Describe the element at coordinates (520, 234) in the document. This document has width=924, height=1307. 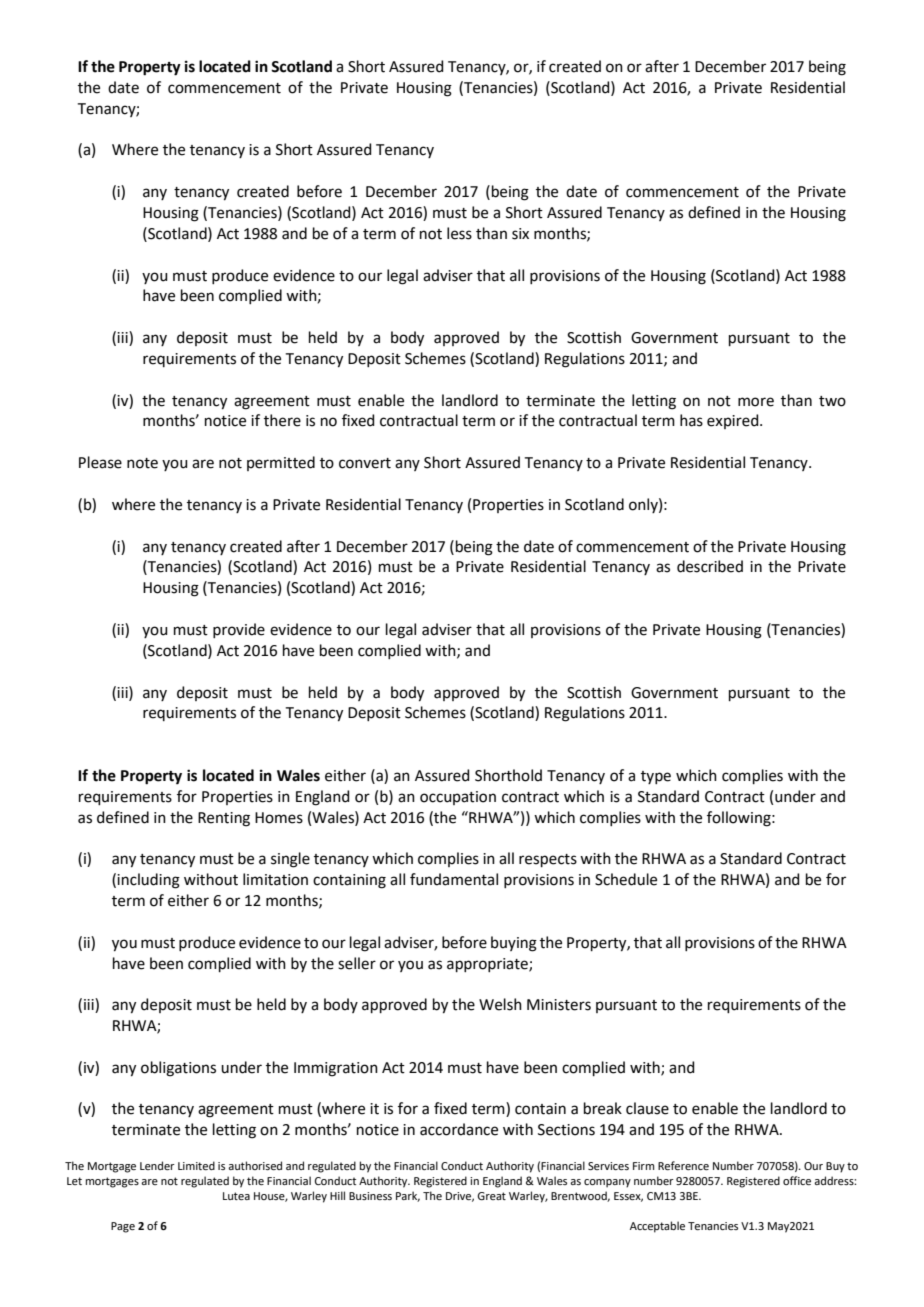
I see `six` at that location.
